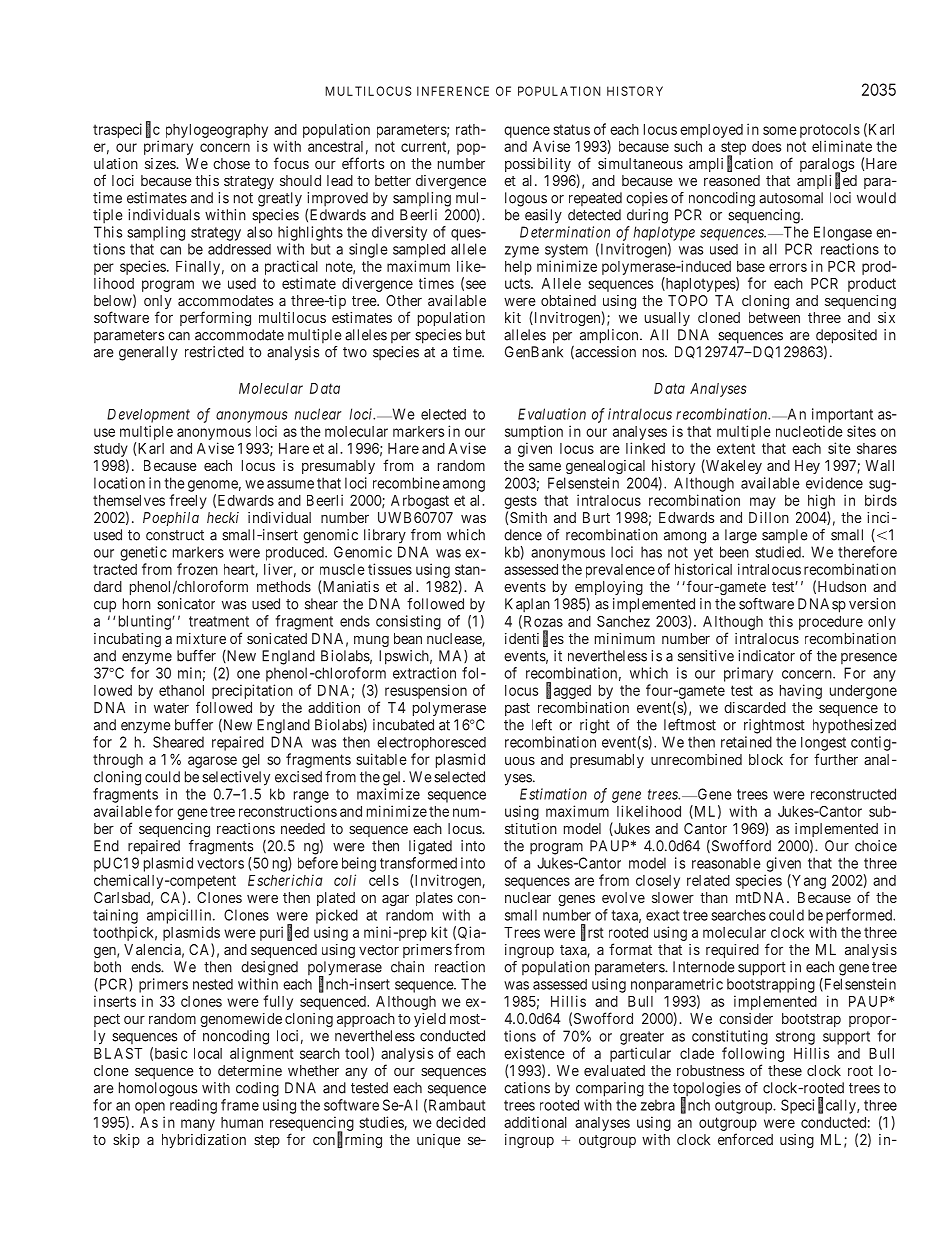  Describe the element at coordinates (545, 466) in the document. I see `same` at that location.
